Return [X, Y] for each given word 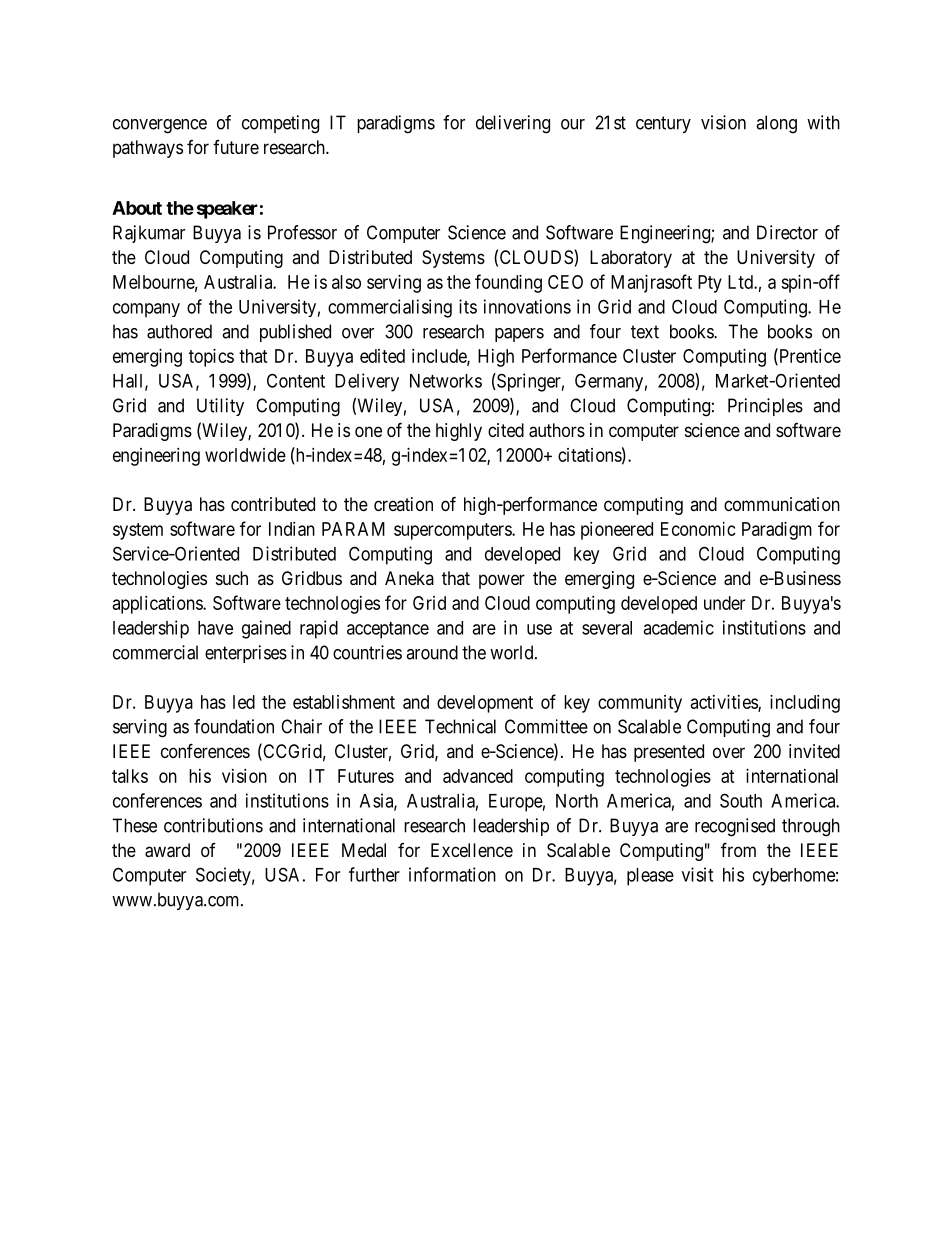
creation [403, 504]
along [776, 124]
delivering [513, 124]
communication [782, 504]
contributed [273, 504]
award [167, 850]
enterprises [246, 654]
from [738, 849]
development [485, 704]
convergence [160, 126]
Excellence [472, 850]
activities [725, 703]
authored [179, 331]
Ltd [741, 282]
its [468, 306]
